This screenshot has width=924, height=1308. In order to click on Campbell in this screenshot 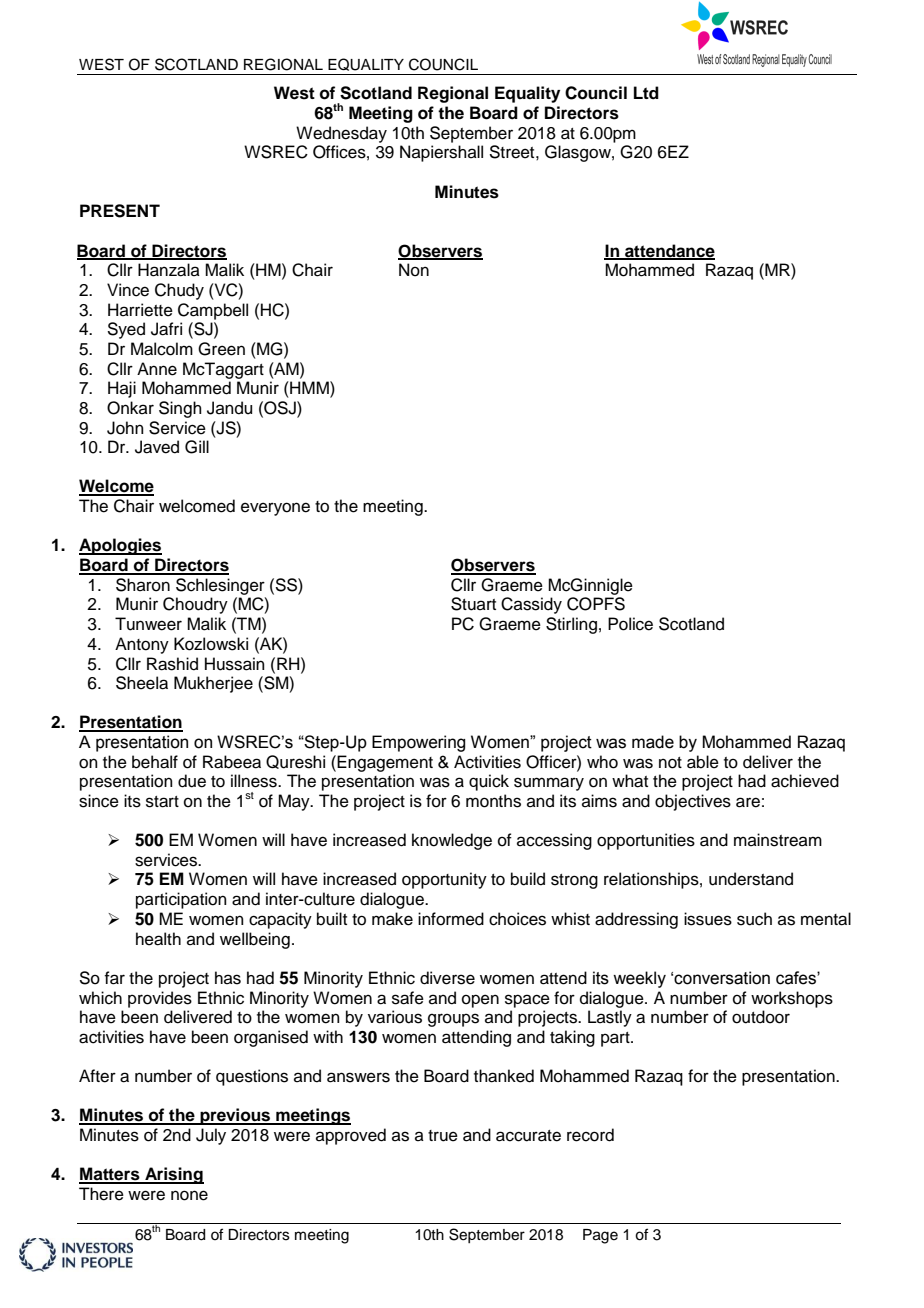, I will do `click(213, 311)`.
